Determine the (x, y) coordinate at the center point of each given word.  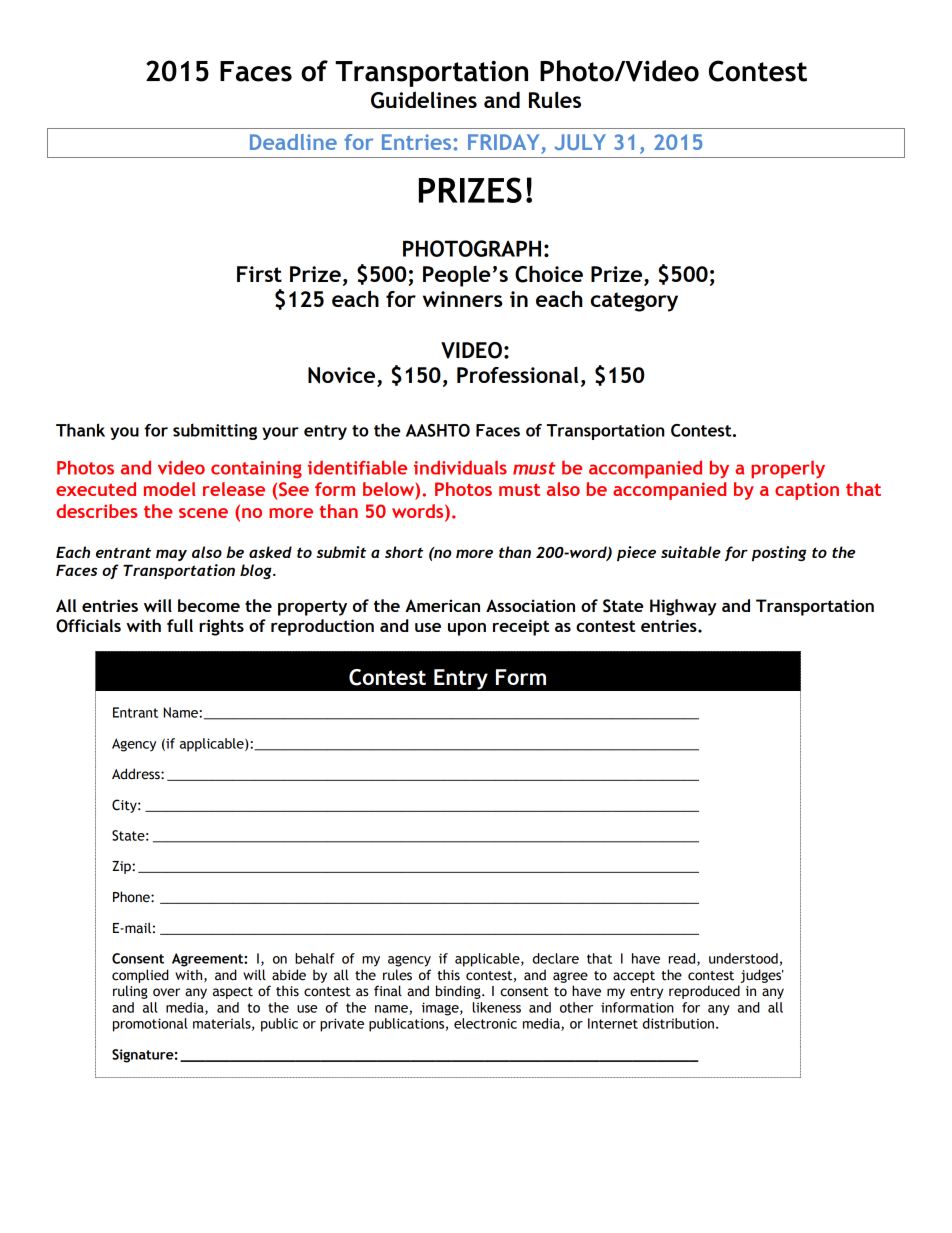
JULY (580, 142)
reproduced (704, 992)
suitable (691, 552)
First (259, 274)
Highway (683, 607)
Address (137, 774)
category (634, 302)
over (166, 992)
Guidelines (424, 100)
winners (463, 299)
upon (467, 629)
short (404, 552)
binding (459, 992)
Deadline (293, 142)
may (171, 555)
